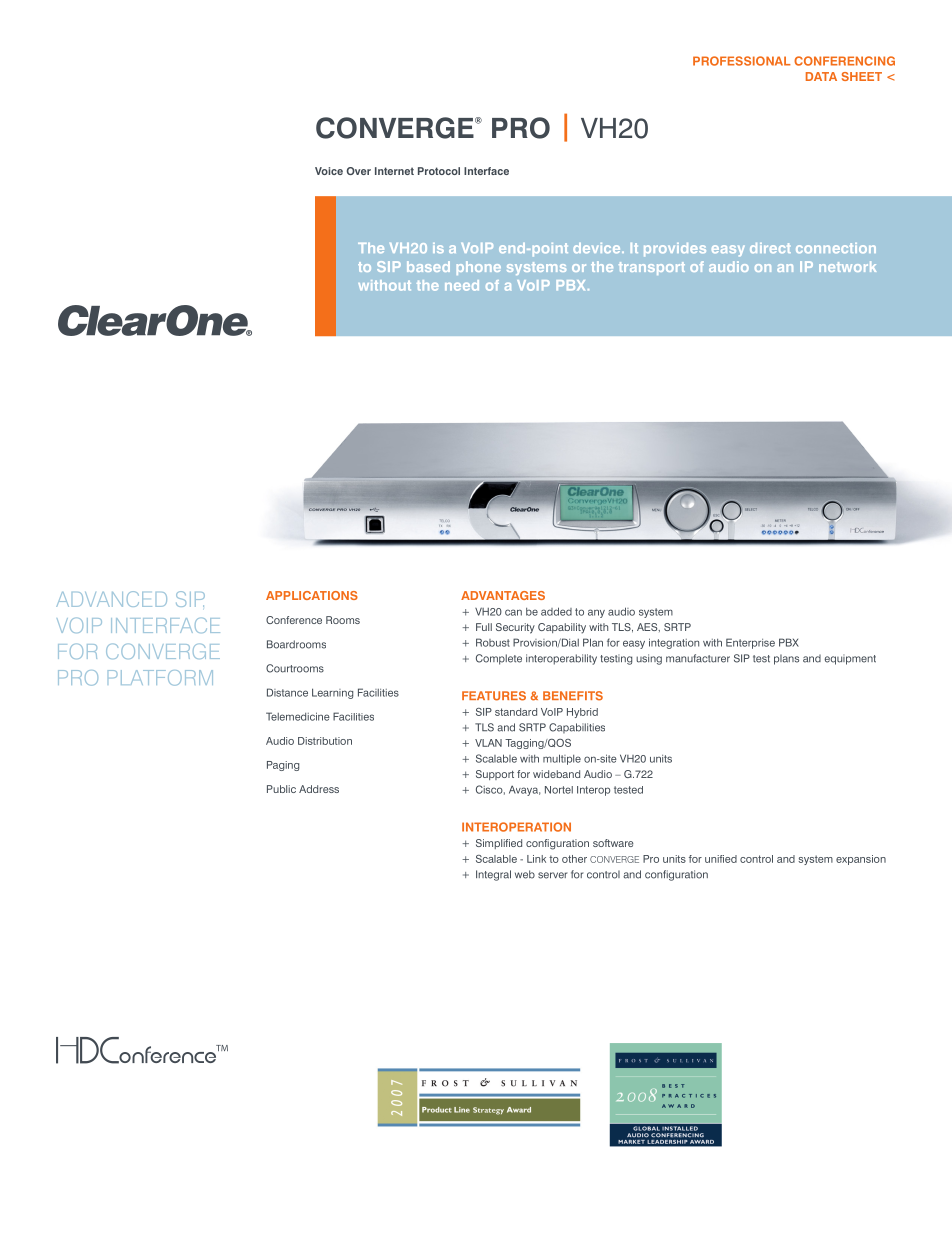 The image size is (952, 1233). What do you see at coordinates (847, 266) in the page?
I see `network` at bounding box center [847, 266].
